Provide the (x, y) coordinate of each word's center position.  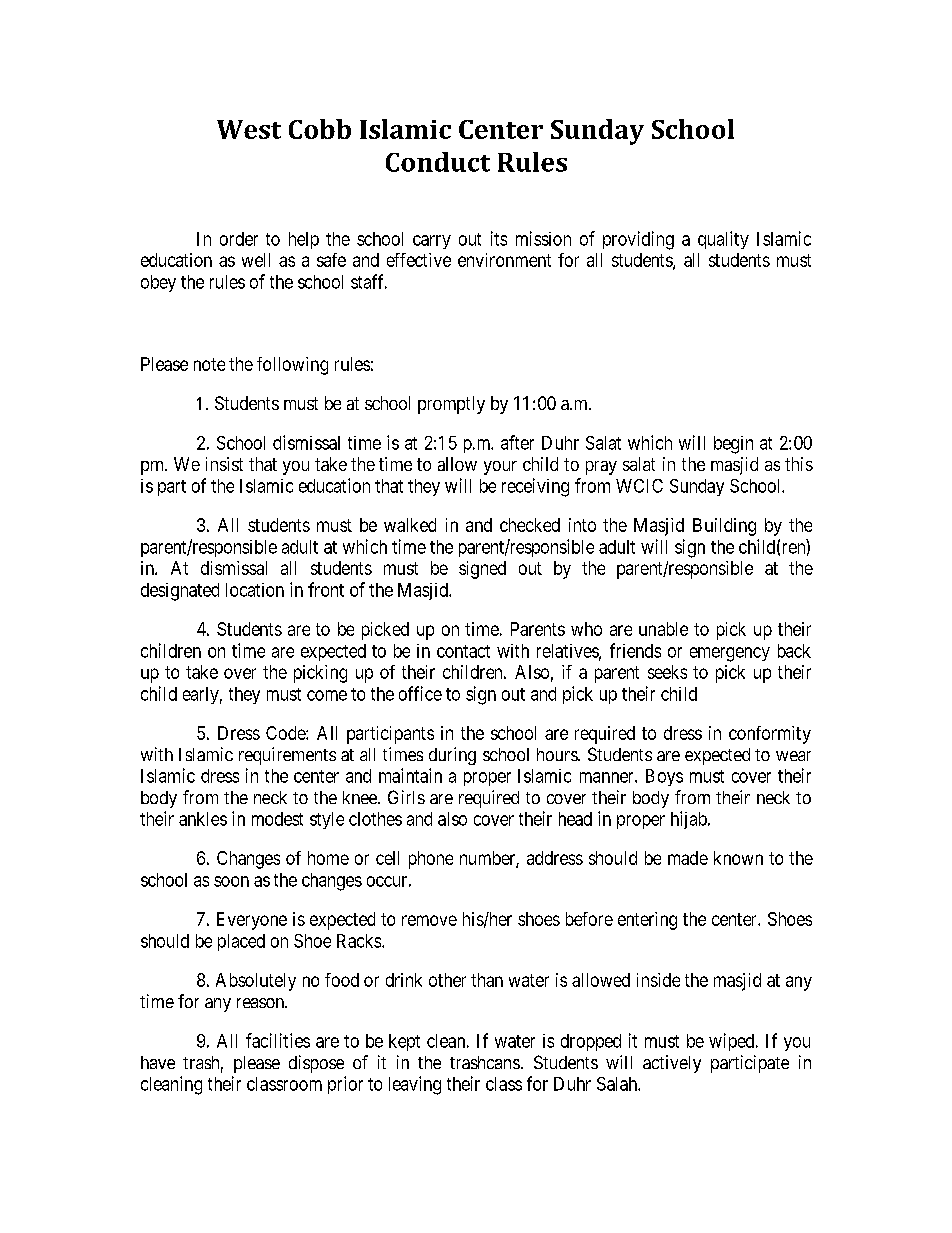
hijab (690, 820)
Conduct (438, 162)
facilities (278, 1040)
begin (733, 445)
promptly (451, 405)
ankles (203, 819)
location (255, 590)
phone (431, 860)
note (209, 364)
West (249, 129)
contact (463, 651)
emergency (730, 654)
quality (723, 240)
